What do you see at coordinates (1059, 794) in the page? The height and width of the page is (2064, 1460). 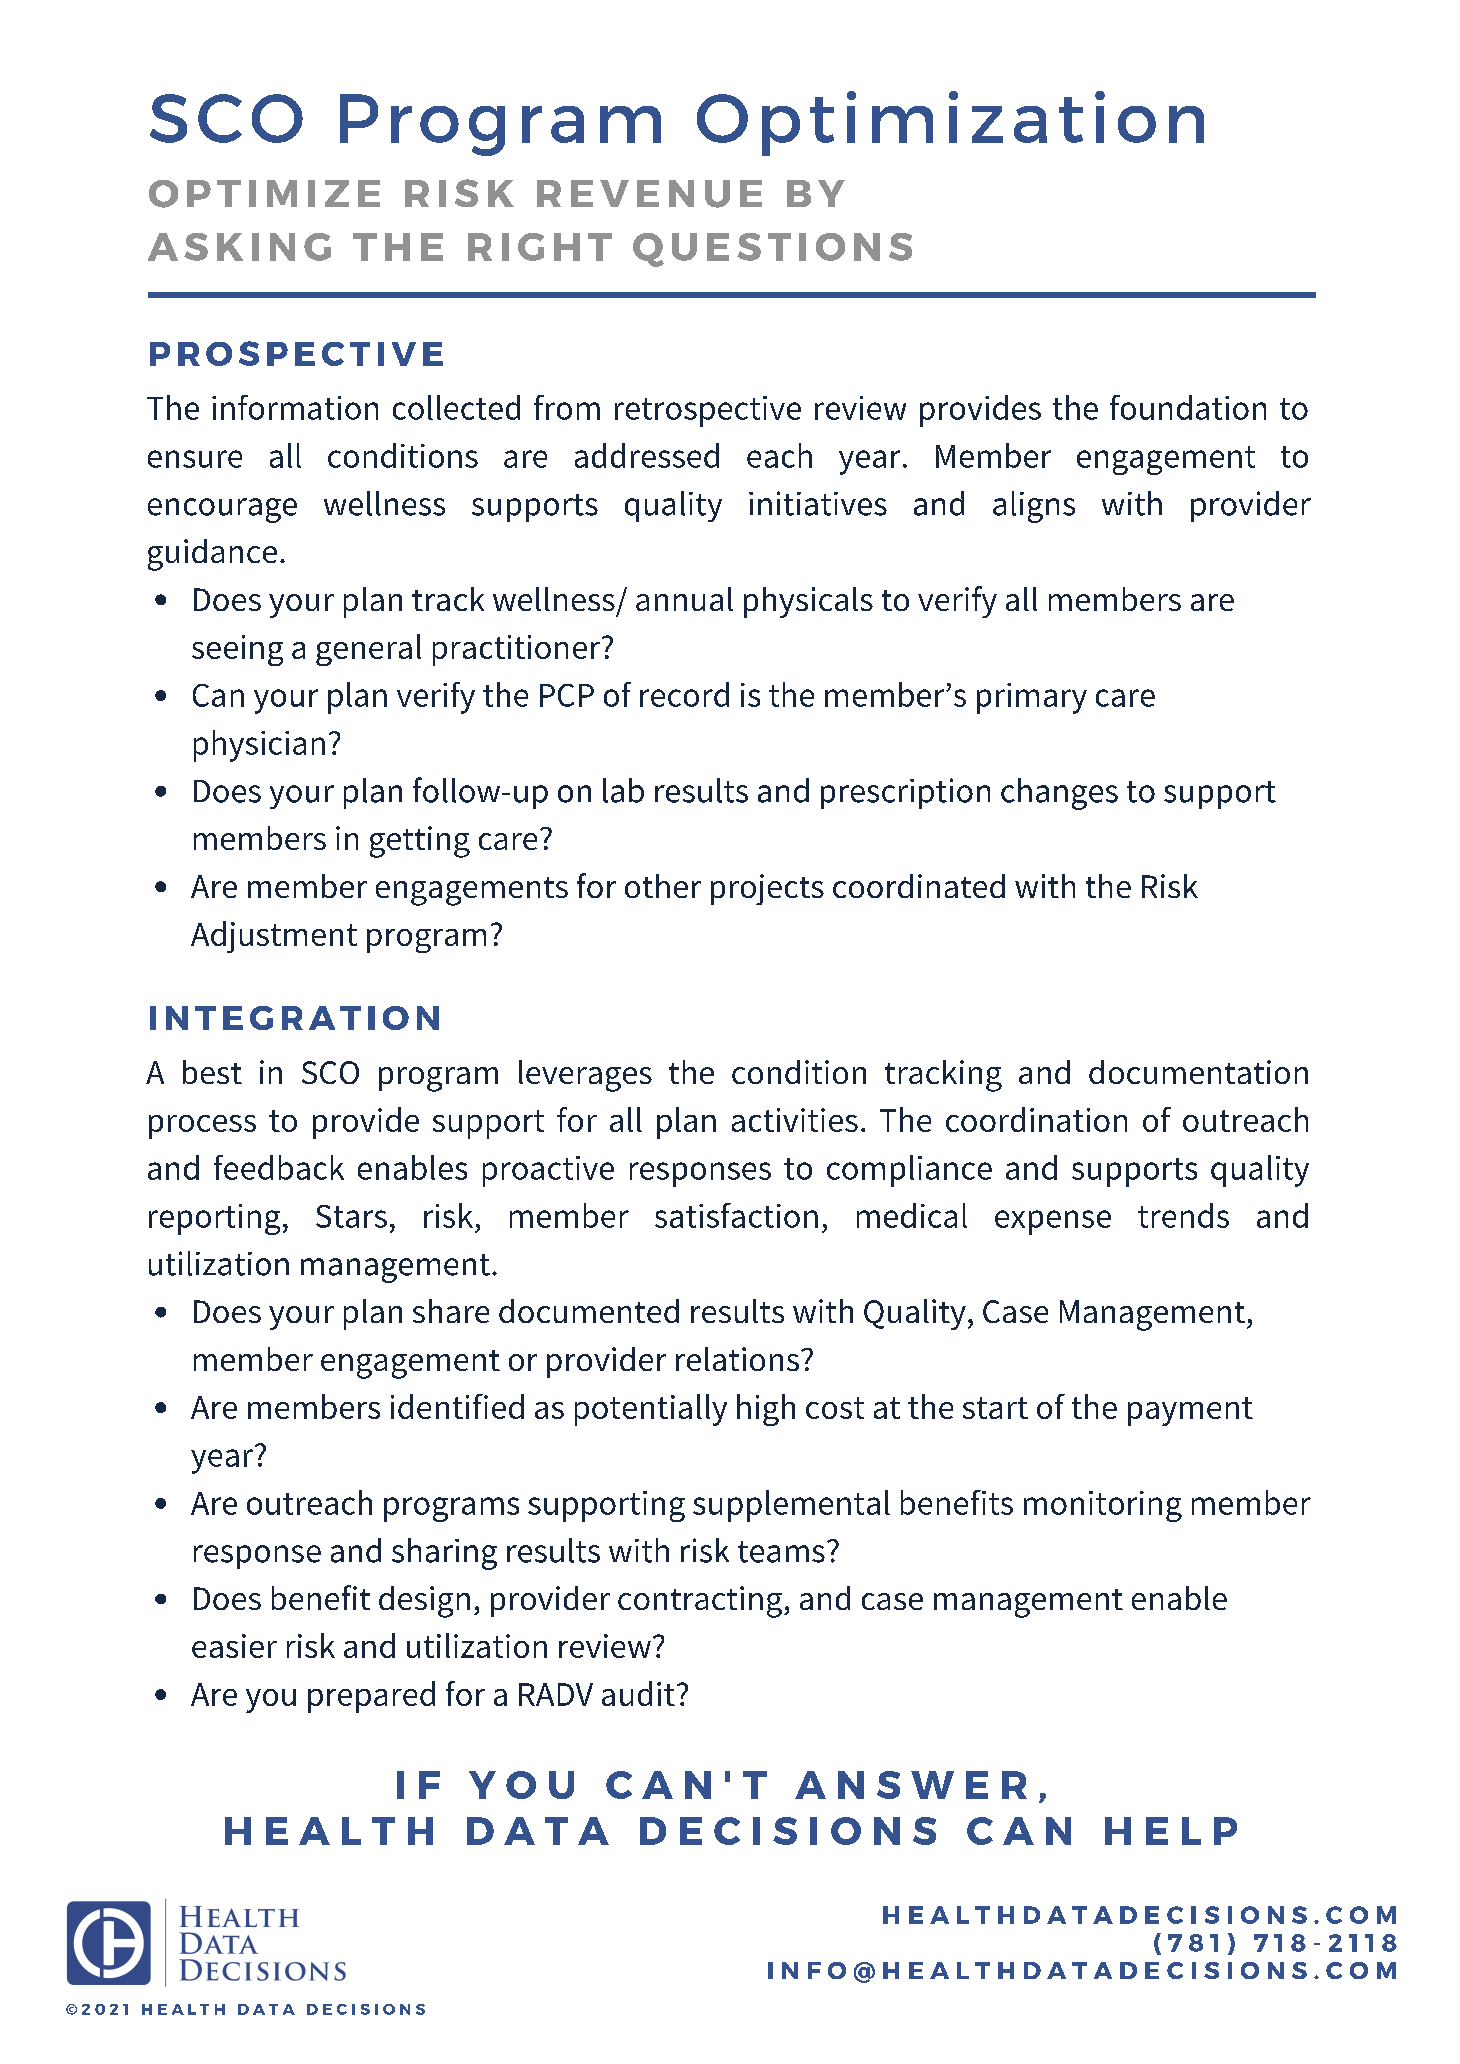 I see `changes` at bounding box center [1059, 794].
